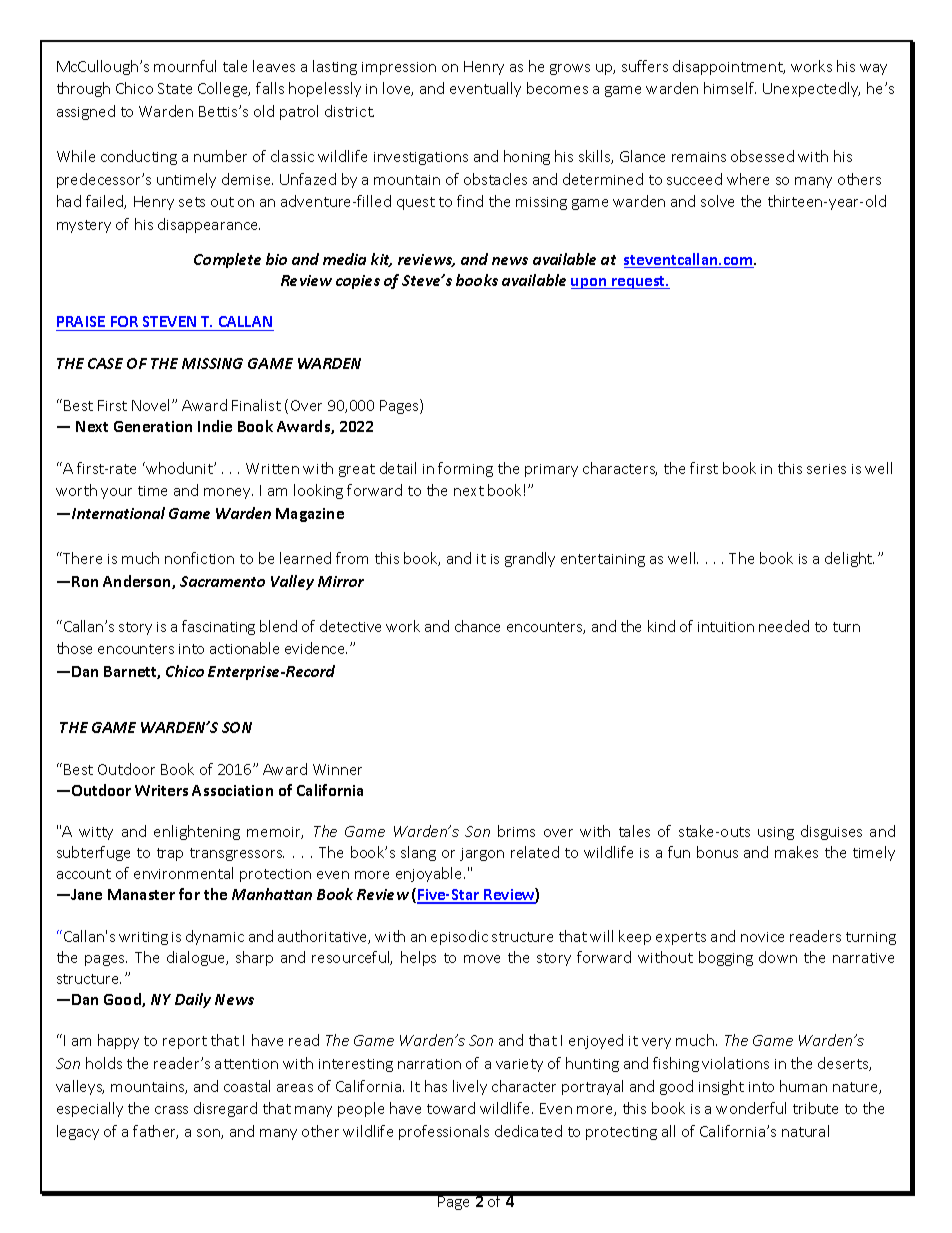 This image has width=952, height=1233. I want to click on series, so click(826, 469).
